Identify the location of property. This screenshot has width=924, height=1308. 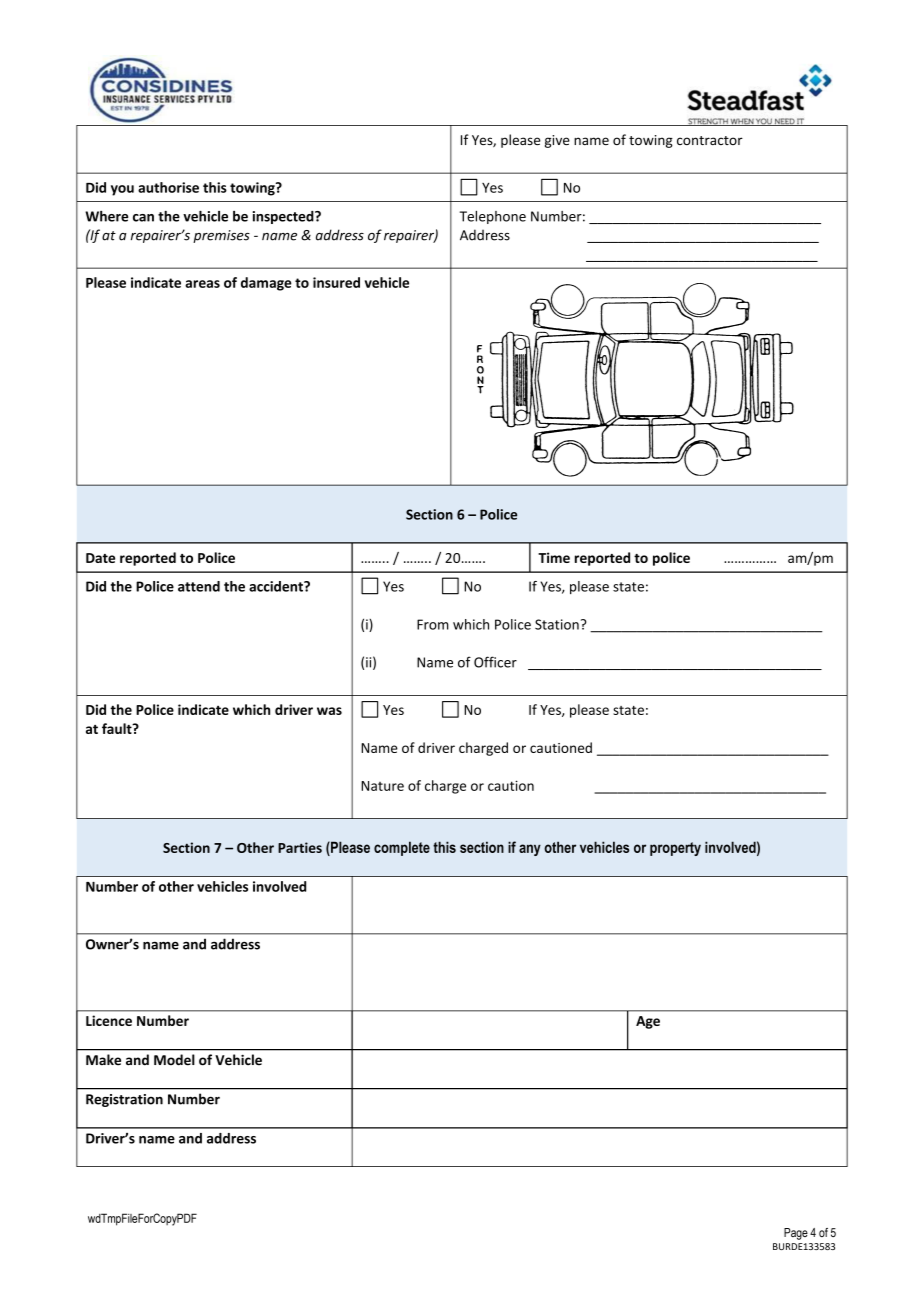
(675, 849).
